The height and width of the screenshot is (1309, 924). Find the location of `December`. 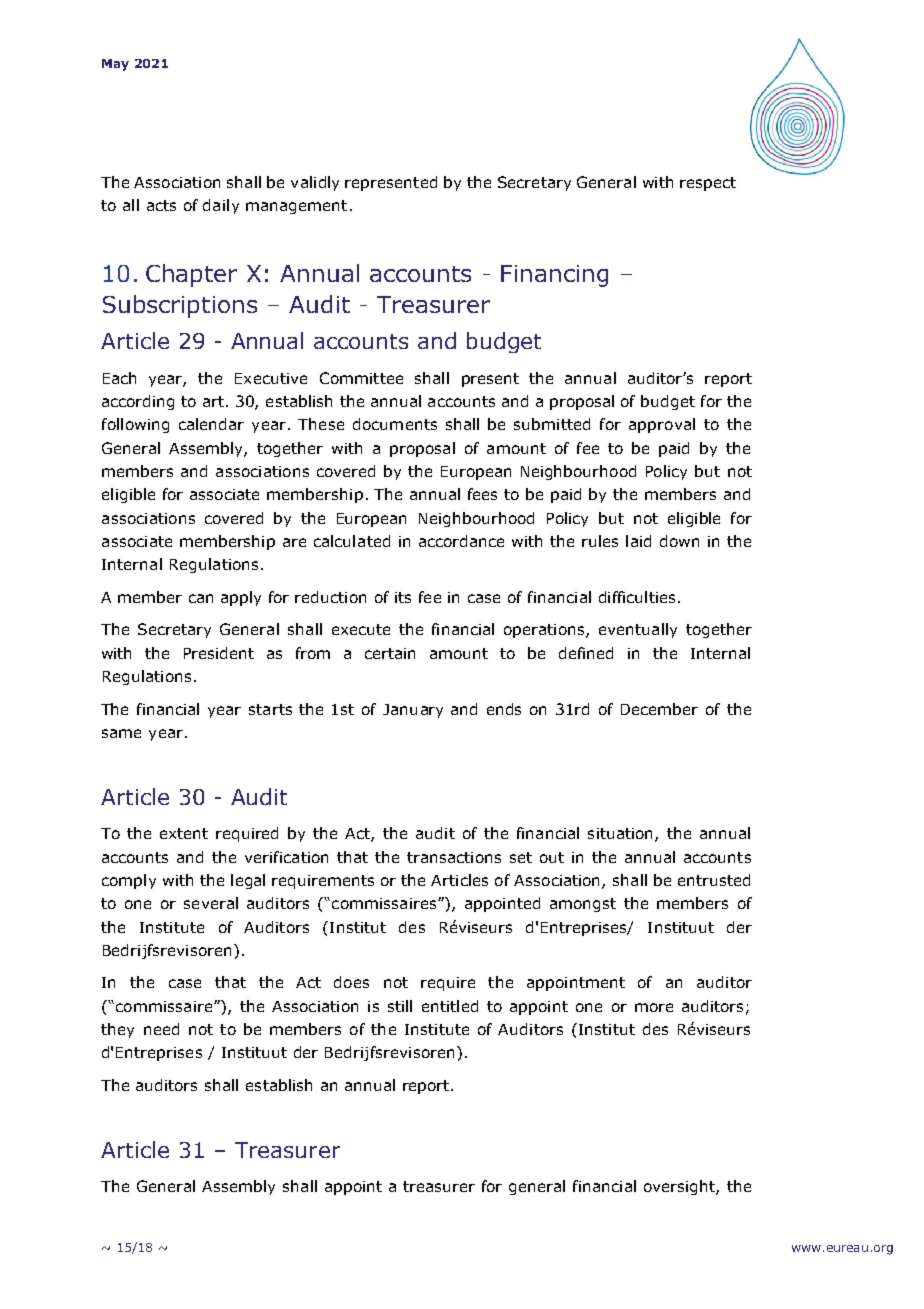

December is located at coordinates (659, 709).
